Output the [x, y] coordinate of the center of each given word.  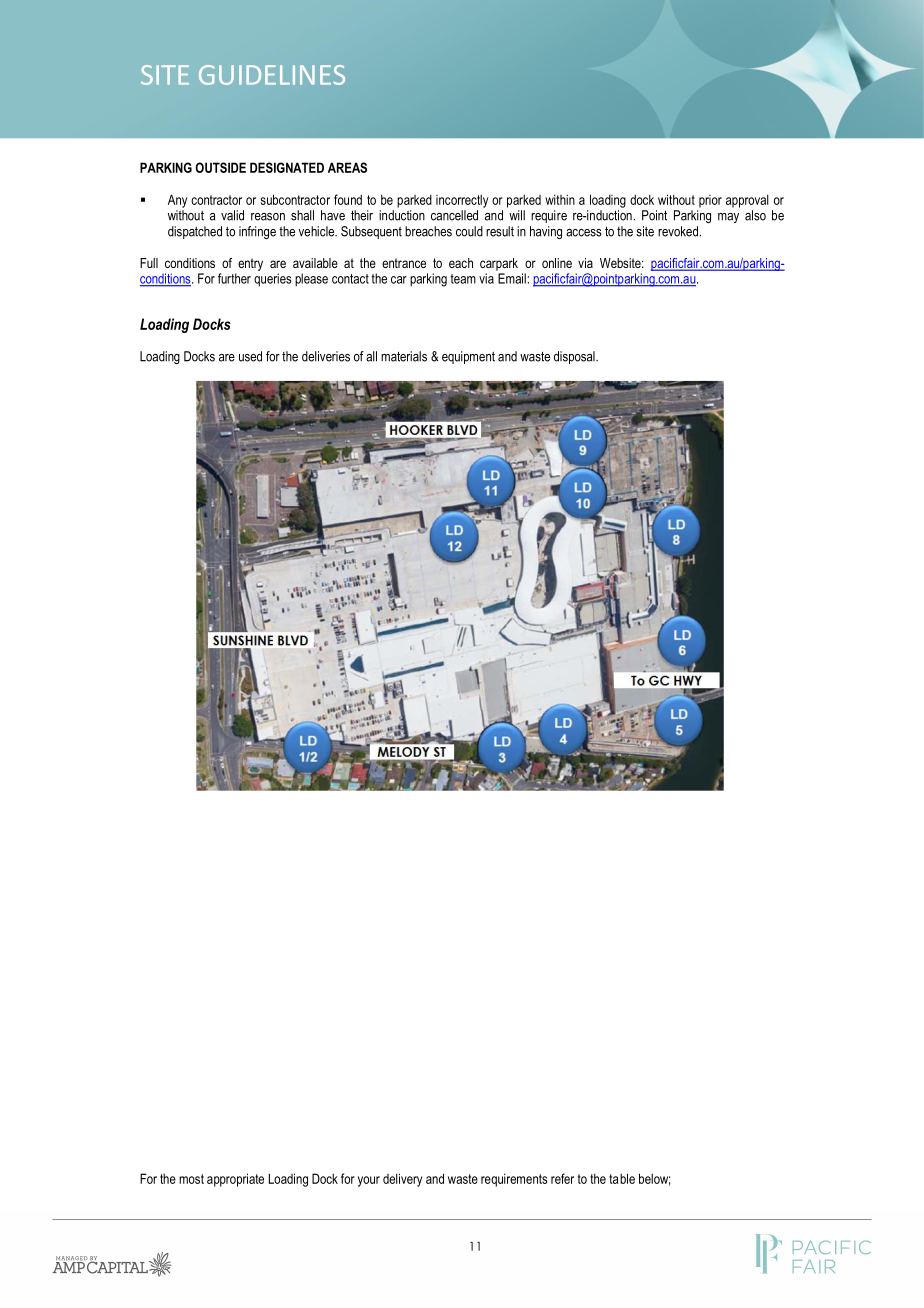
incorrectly [462, 201]
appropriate [235, 1180]
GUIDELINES [272, 75]
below [654, 1179]
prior [710, 201]
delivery [402, 1180]
